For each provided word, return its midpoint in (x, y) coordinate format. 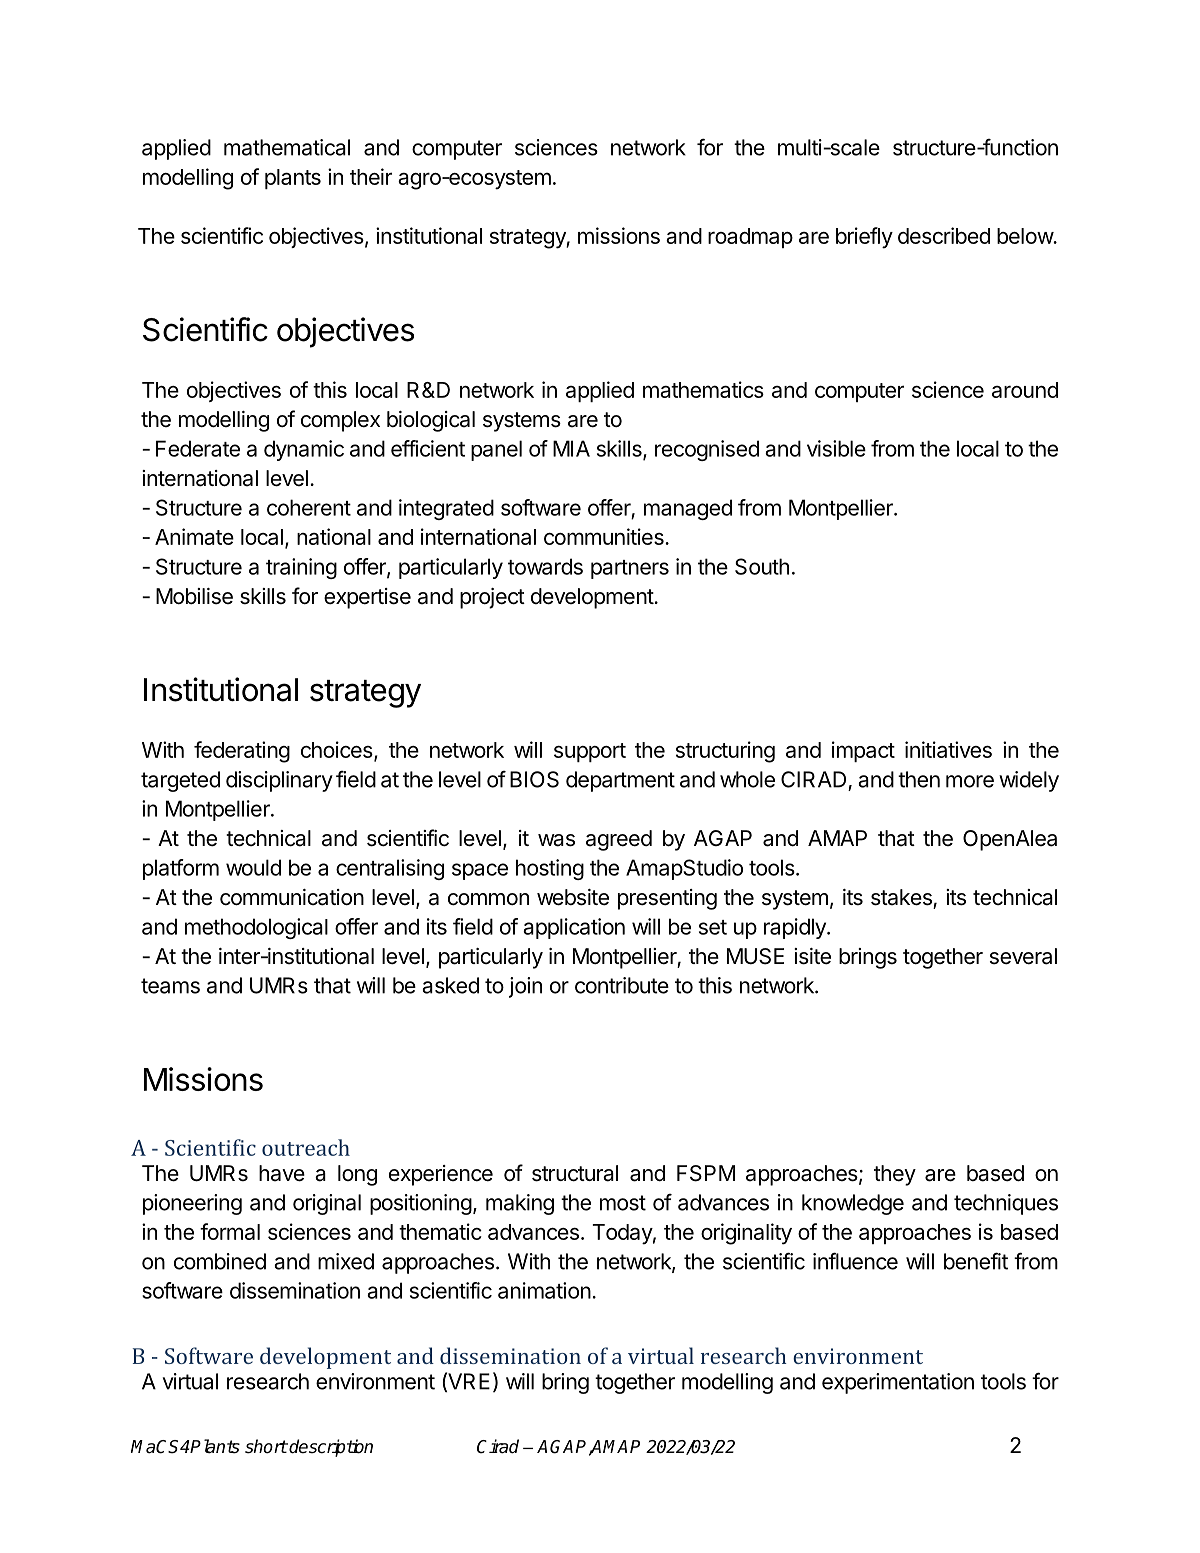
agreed (619, 840)
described (944, 235)
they (895, 1175)
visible (836, 448)
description (330, 1448)
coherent (309, 507)
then (919, 779)
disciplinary (279, 781)
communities (605, 536)
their (371, 176)
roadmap (750, 238)
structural (575, 1173)
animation (544, 1290)
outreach (306, 1147)
